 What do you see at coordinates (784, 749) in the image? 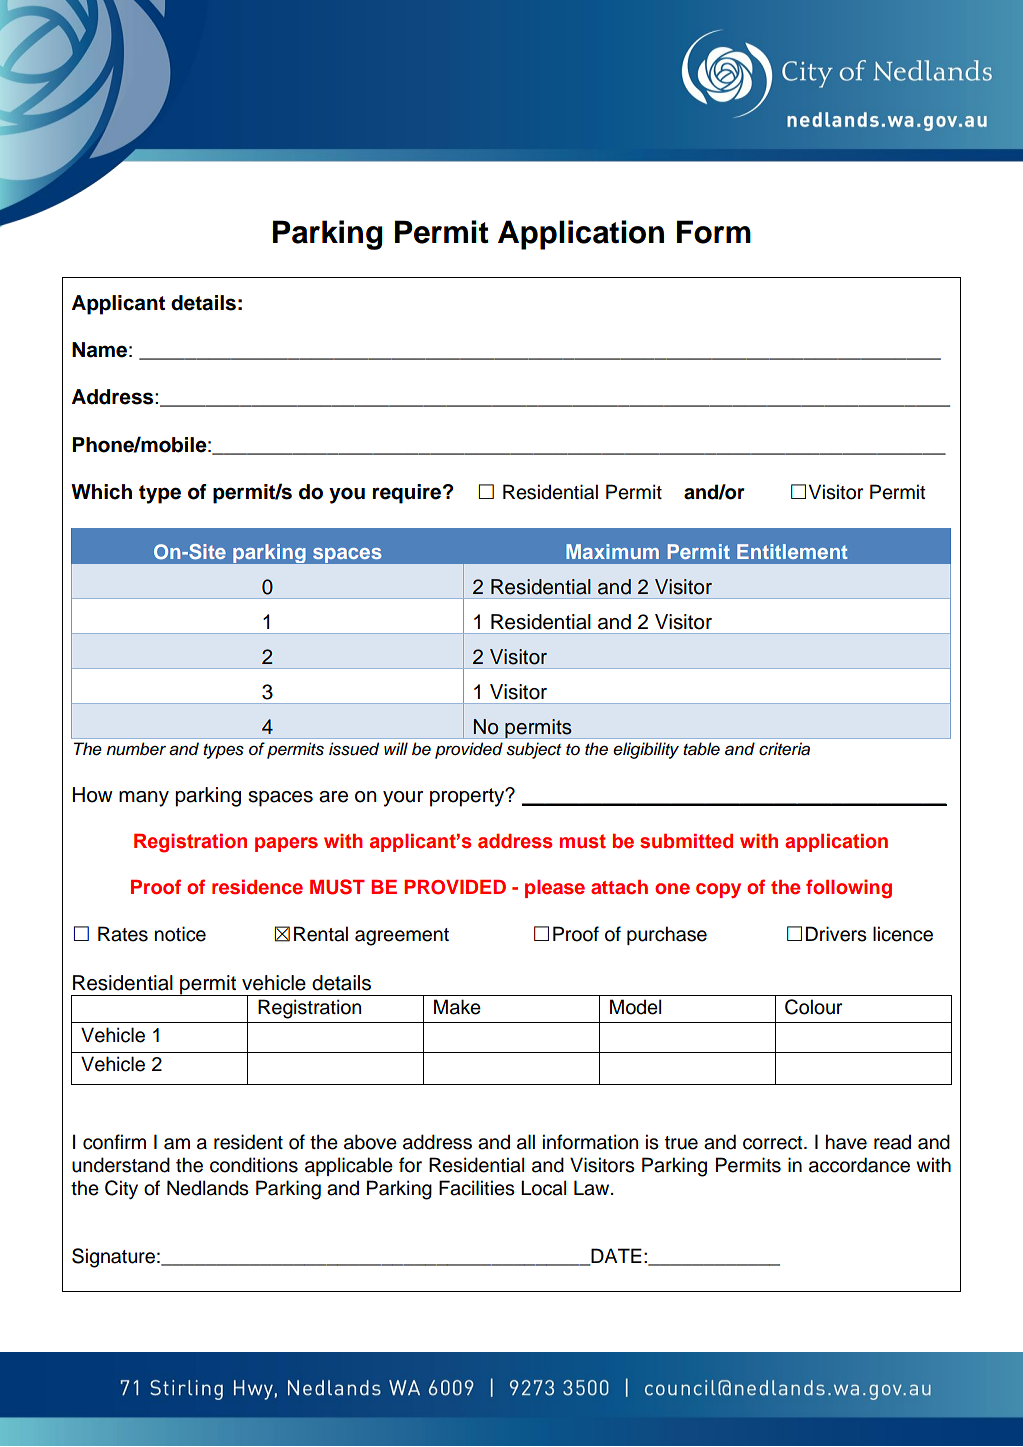
I see `criteria` at bounding box center [784, 749].
